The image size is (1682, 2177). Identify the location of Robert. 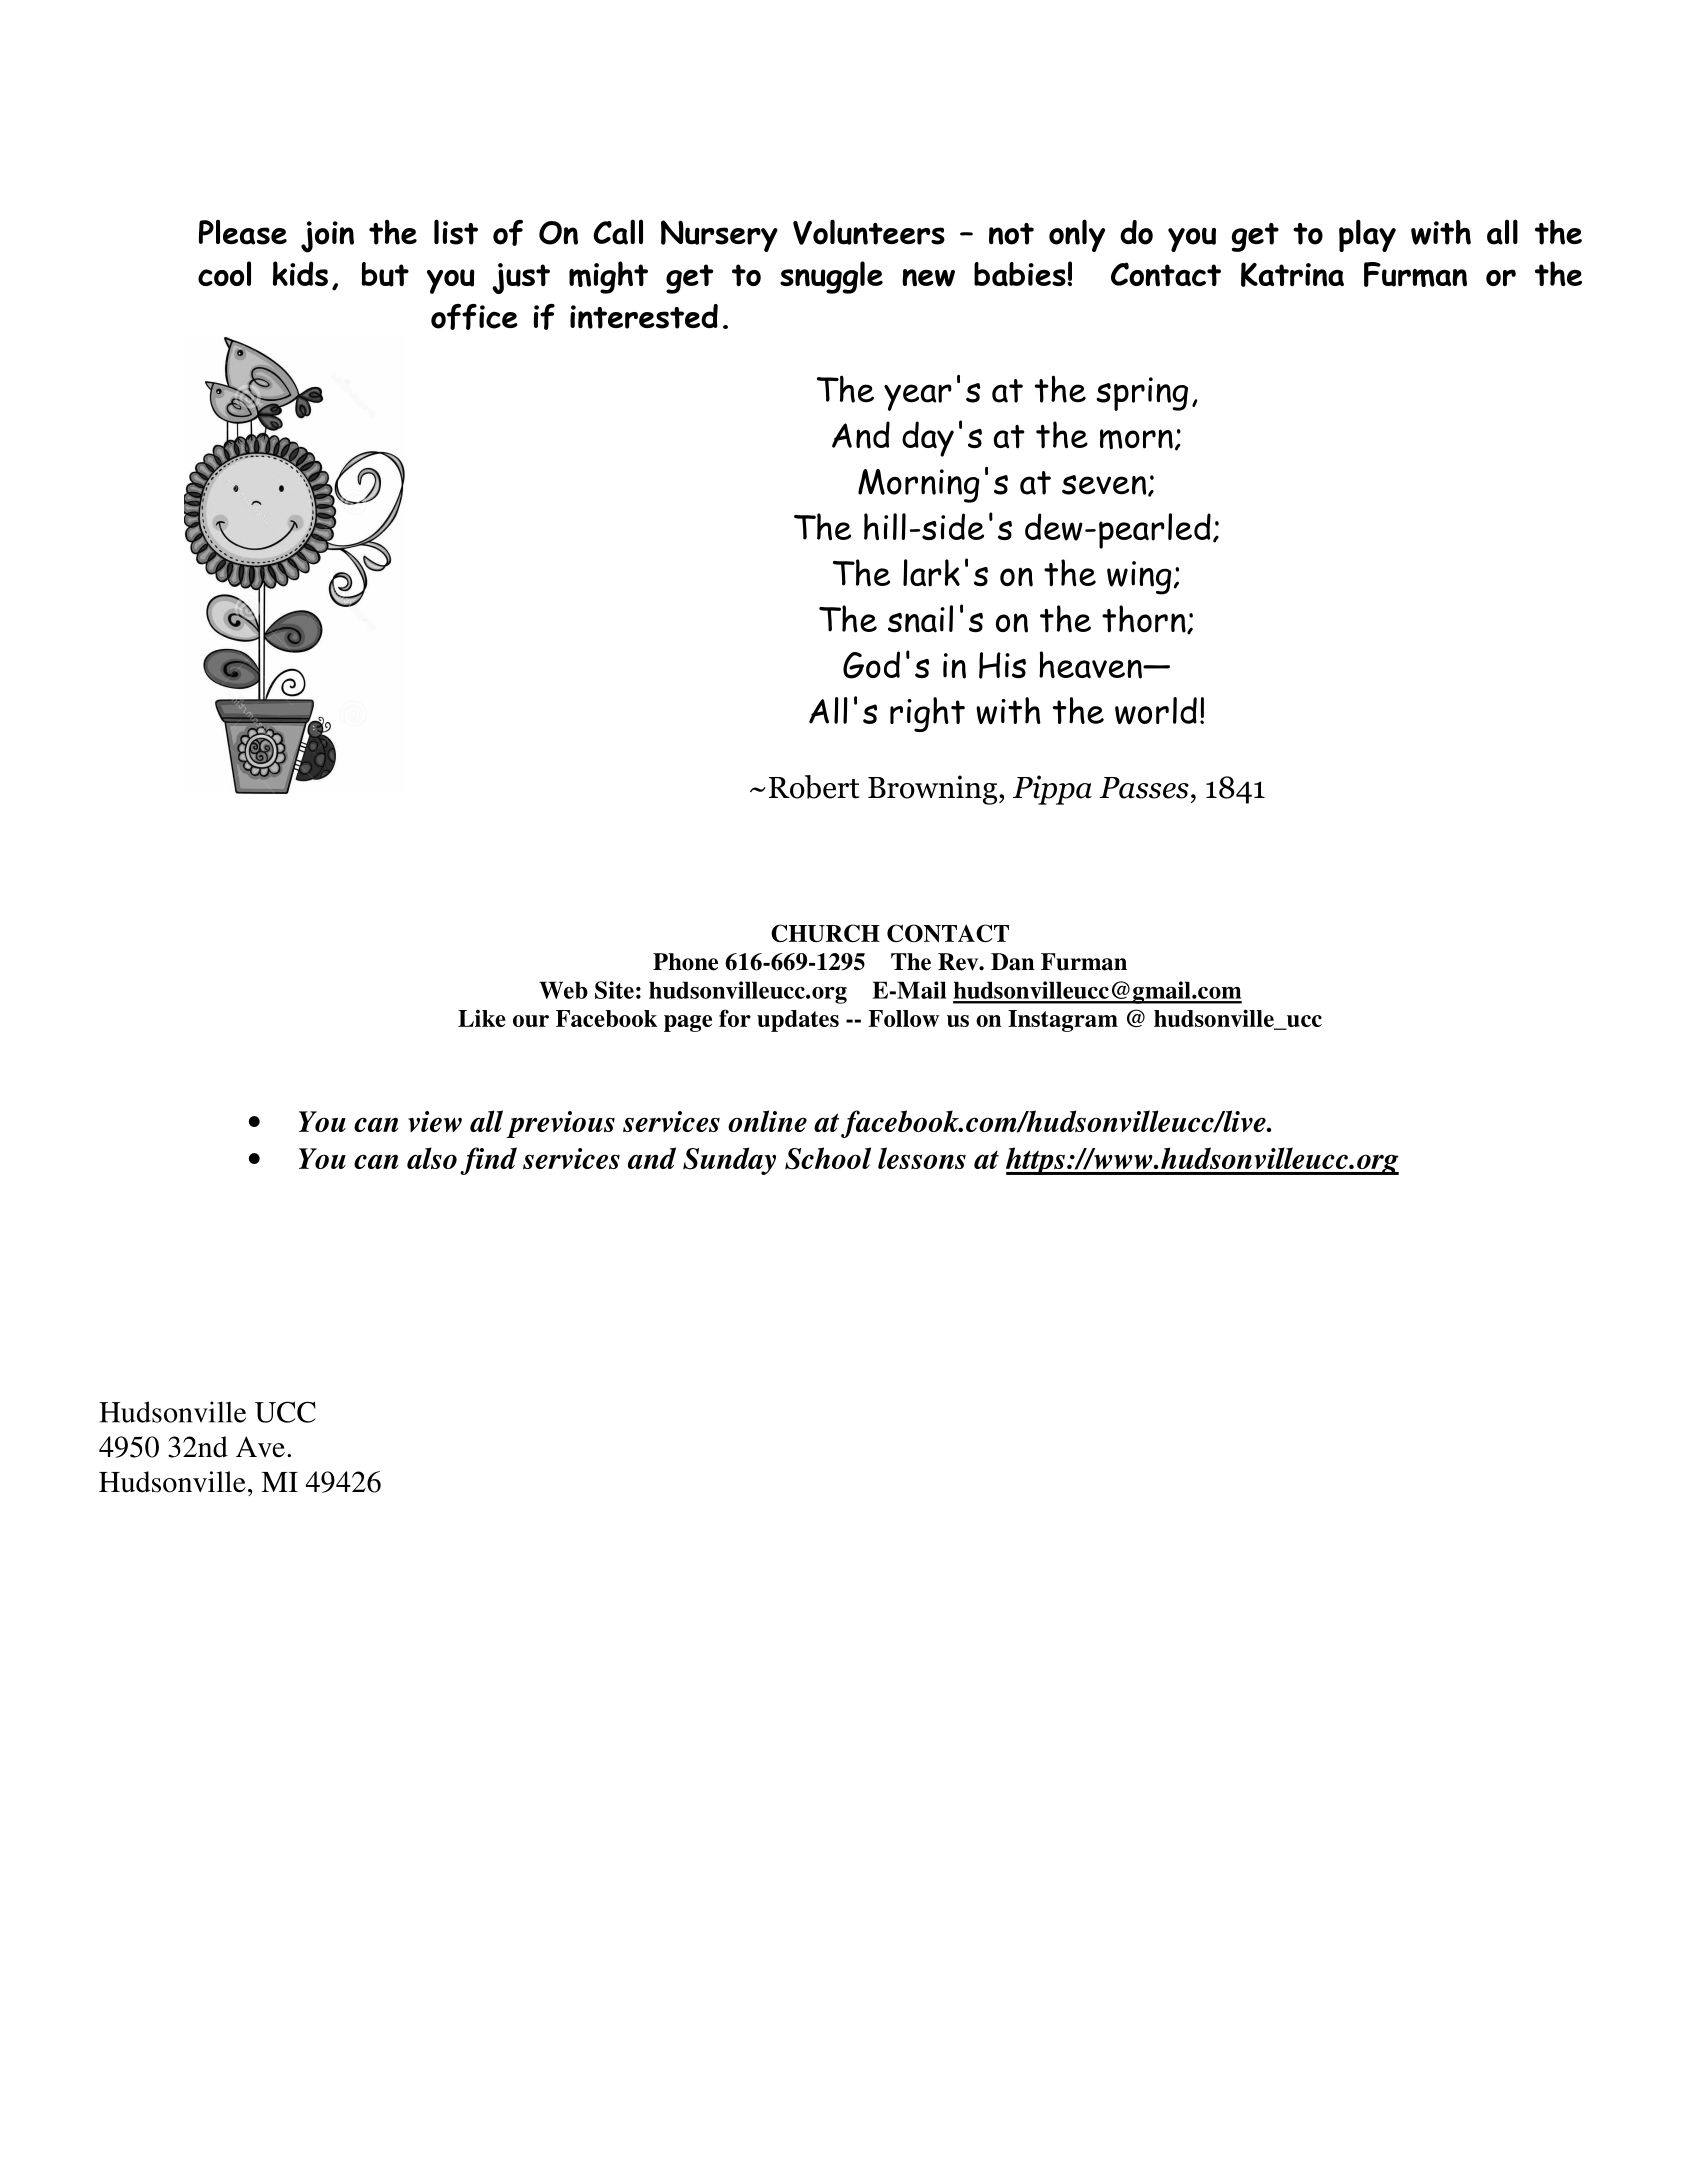
(814, 787).
